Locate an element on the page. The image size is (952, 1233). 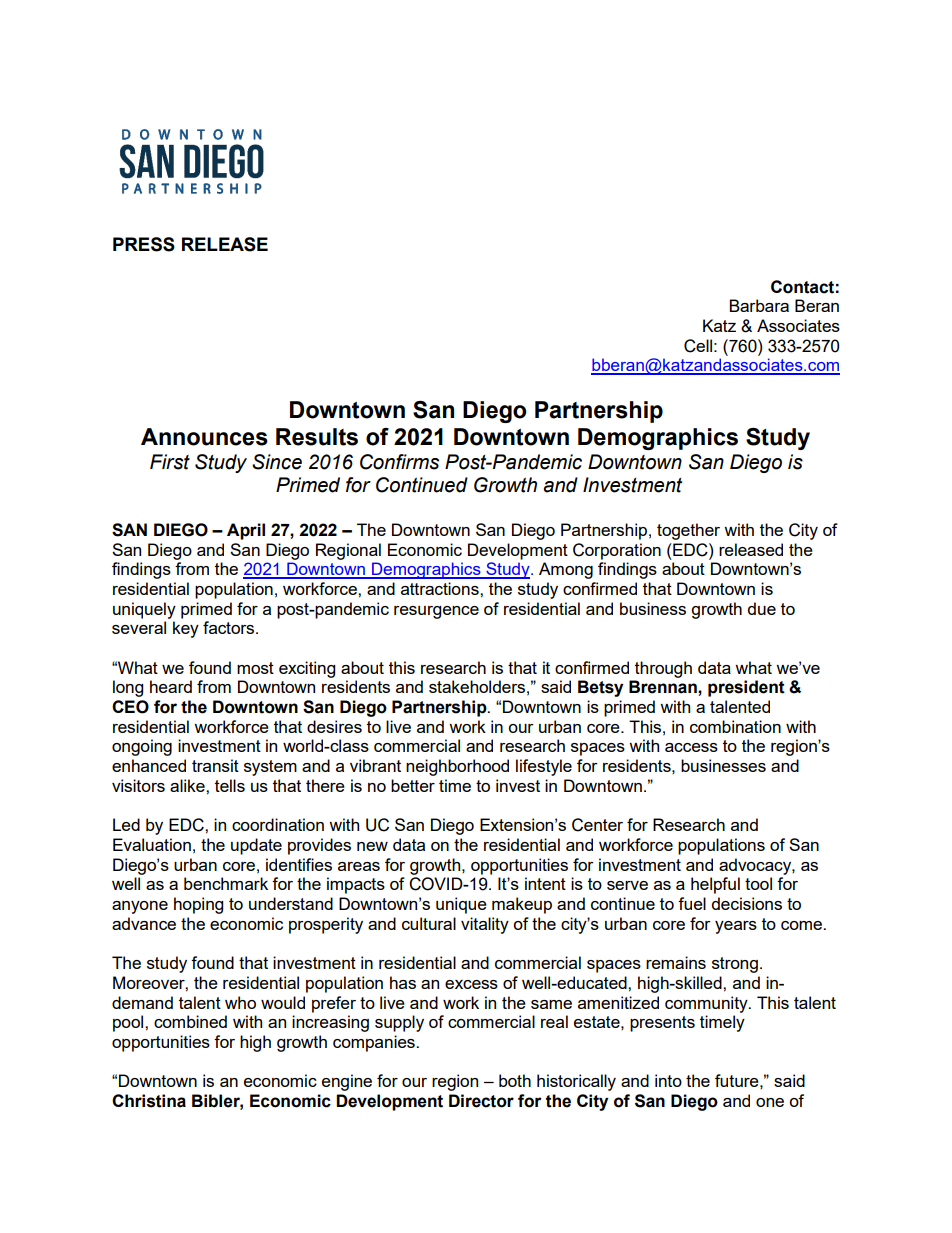
resurgence is located at coordinates (436, 612).
